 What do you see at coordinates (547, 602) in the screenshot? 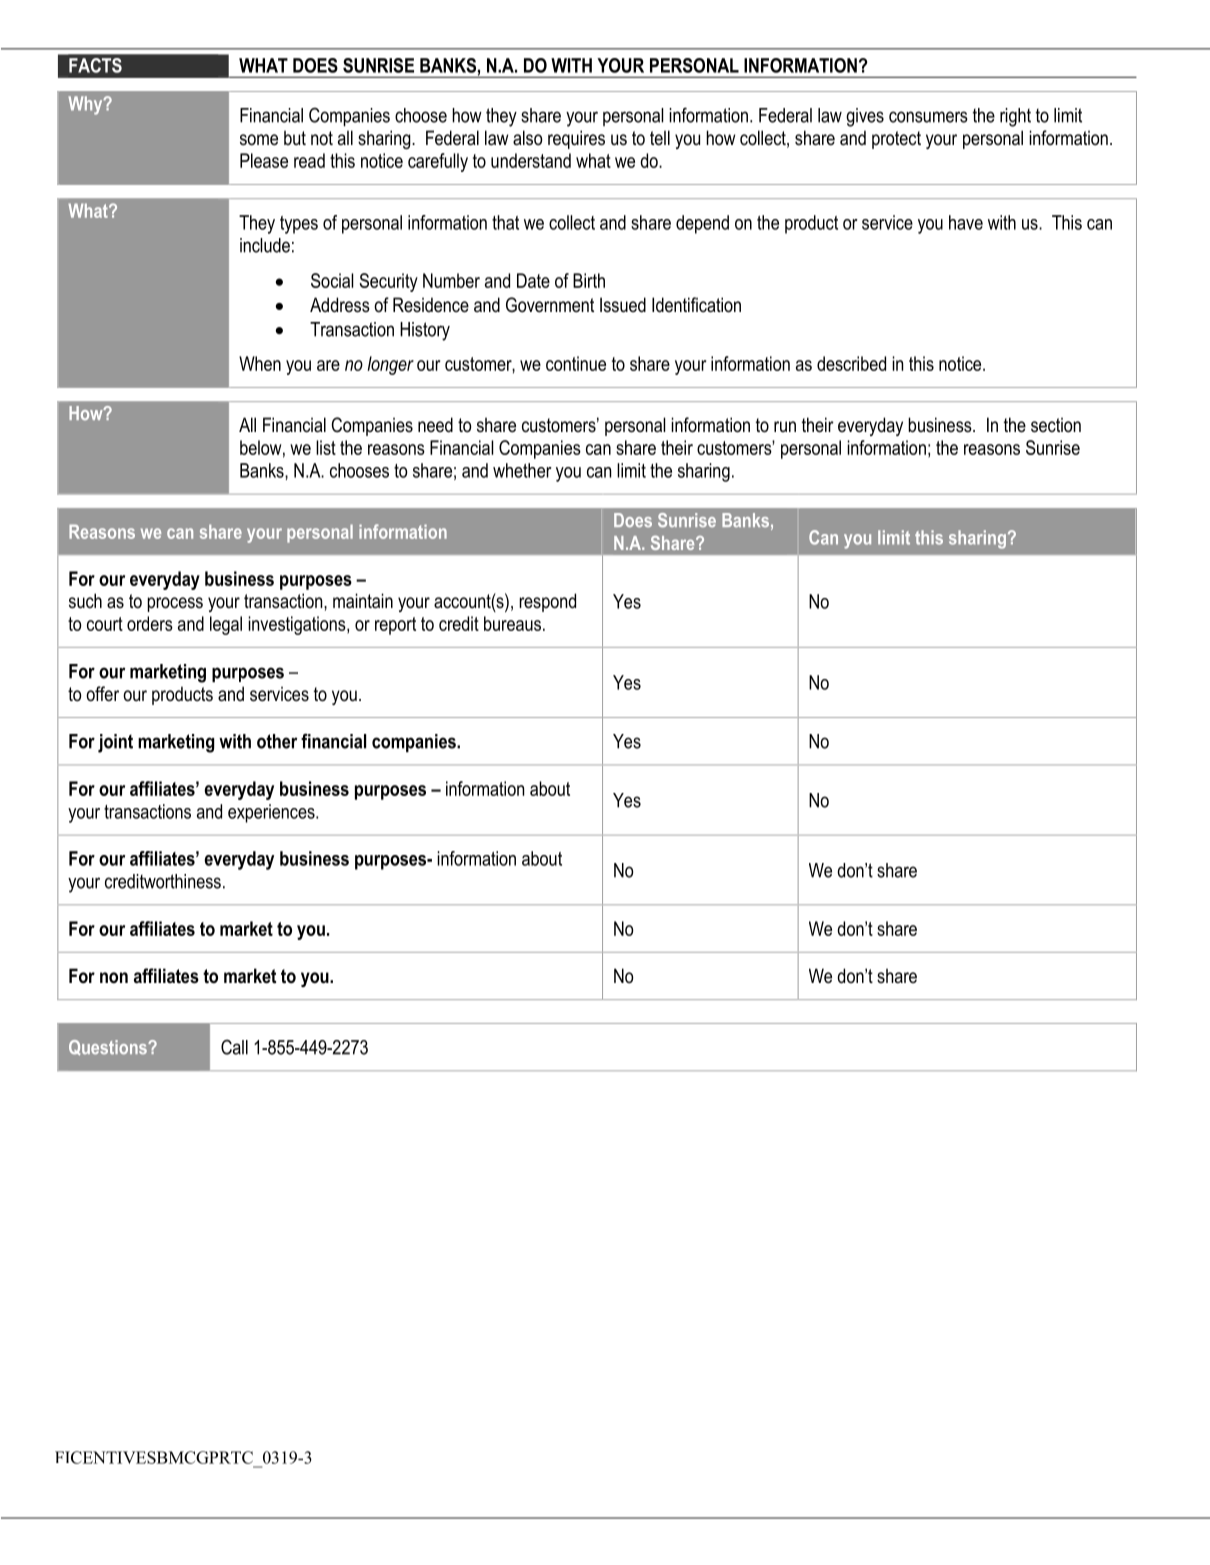
I see `respond` at bounding box center [547, 602].
